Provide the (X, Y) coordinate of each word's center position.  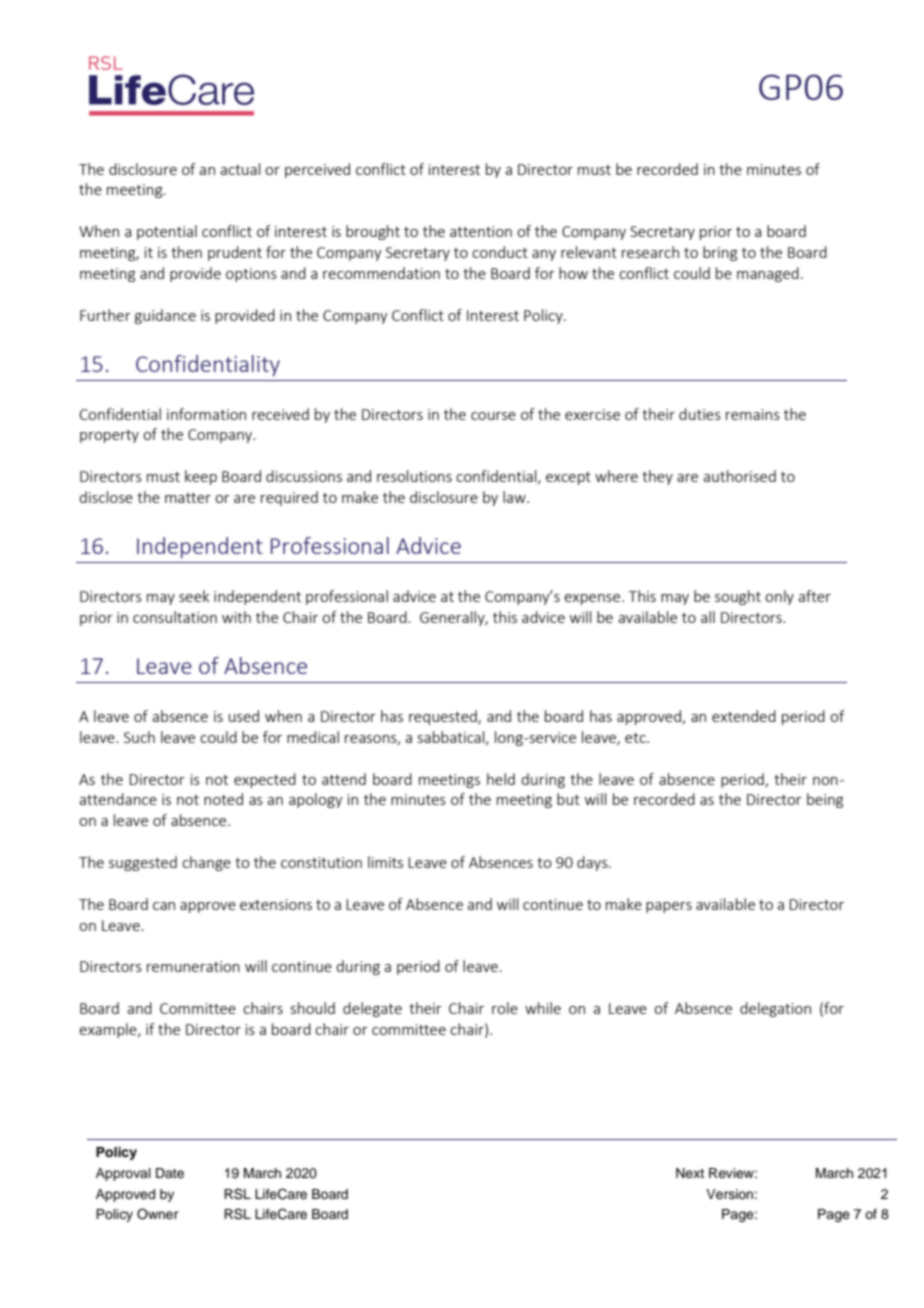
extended (744, 716)
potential (167, 232)
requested (444, 717)
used (244, 716)
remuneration (193, 966)
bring (720, 253)
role (505, 1008)
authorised (739, 476)
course (493, 416)
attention (481, 231)
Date (170, 1173)
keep (201, 477)
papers (669, 907)
